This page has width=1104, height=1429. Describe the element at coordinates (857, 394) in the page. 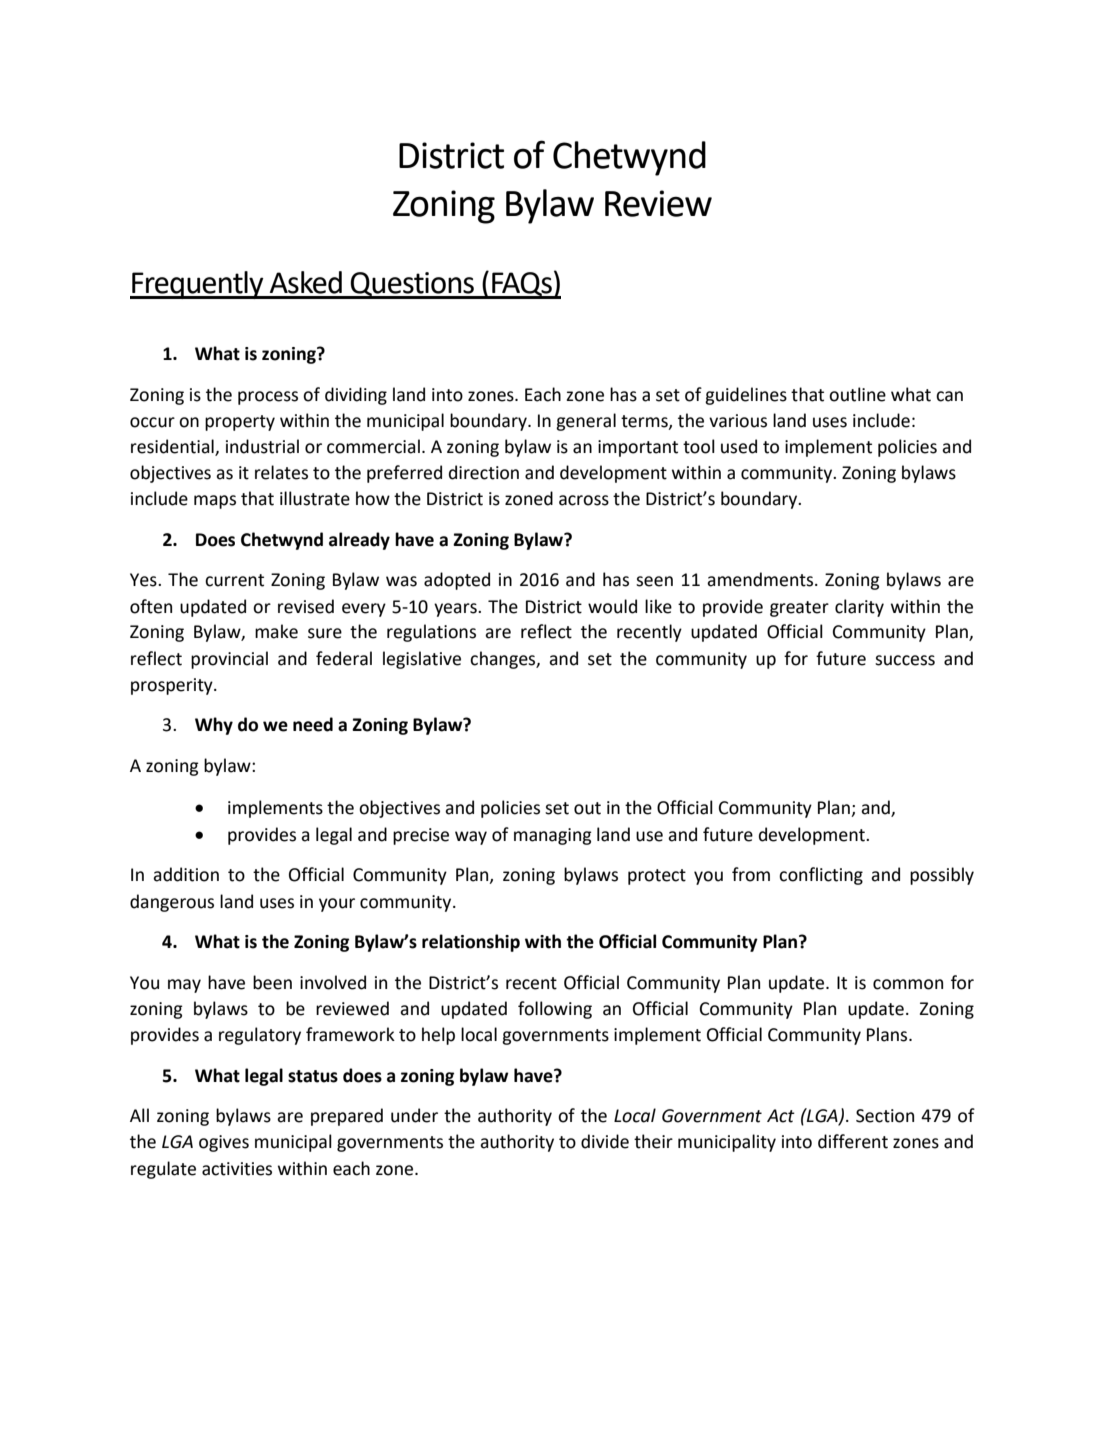

I see `outline` at that location.
